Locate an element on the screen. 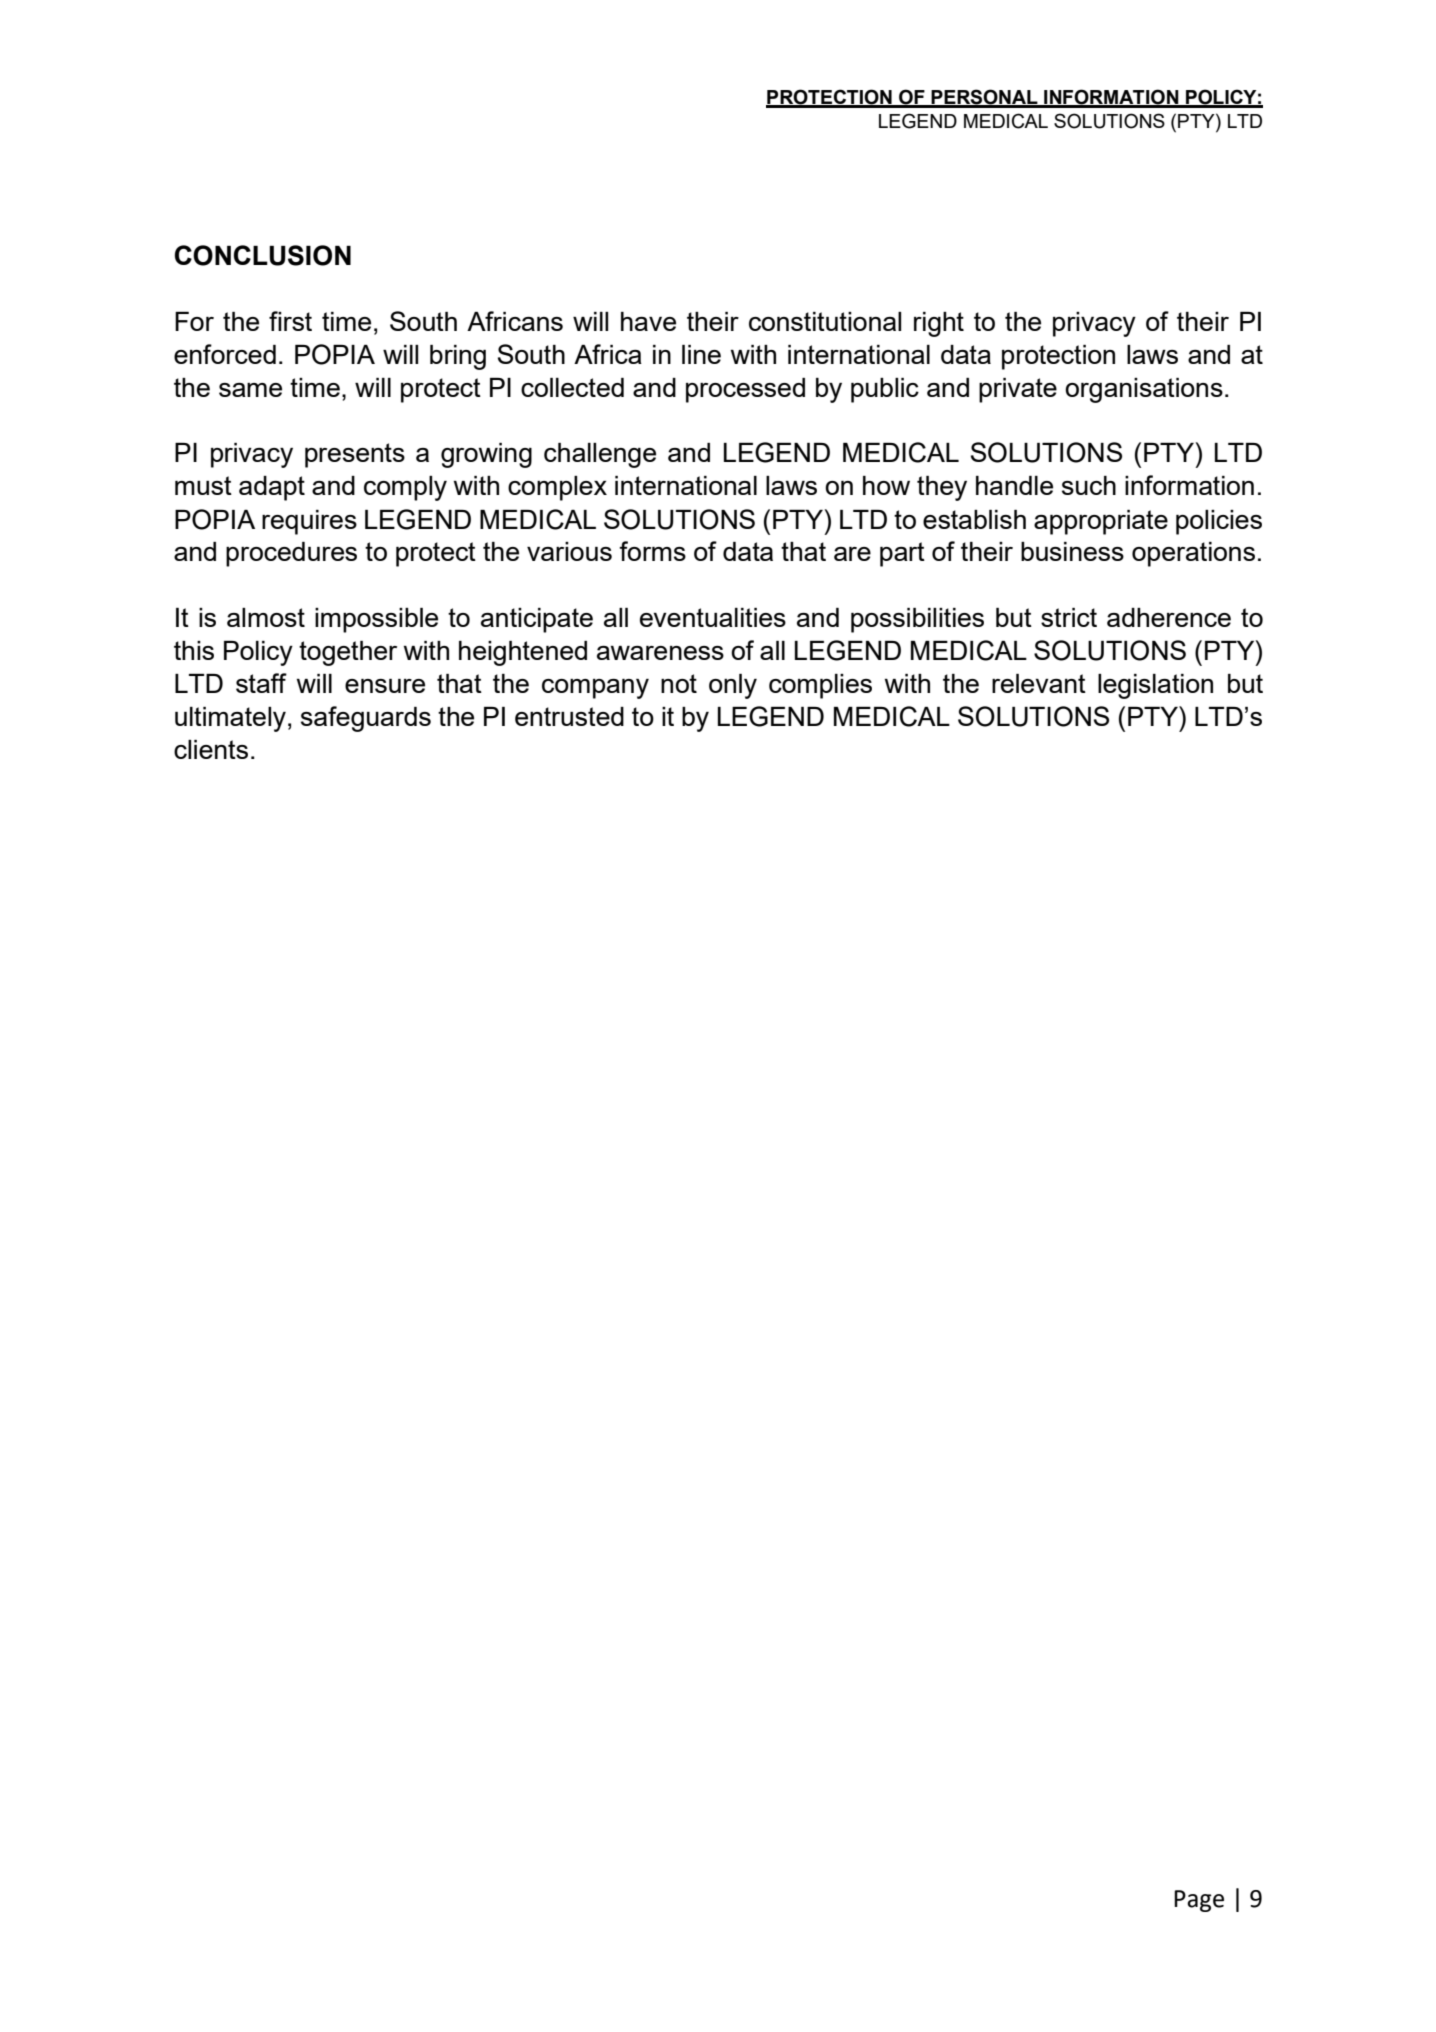  relevant is located at coordinates (1039, 683).
